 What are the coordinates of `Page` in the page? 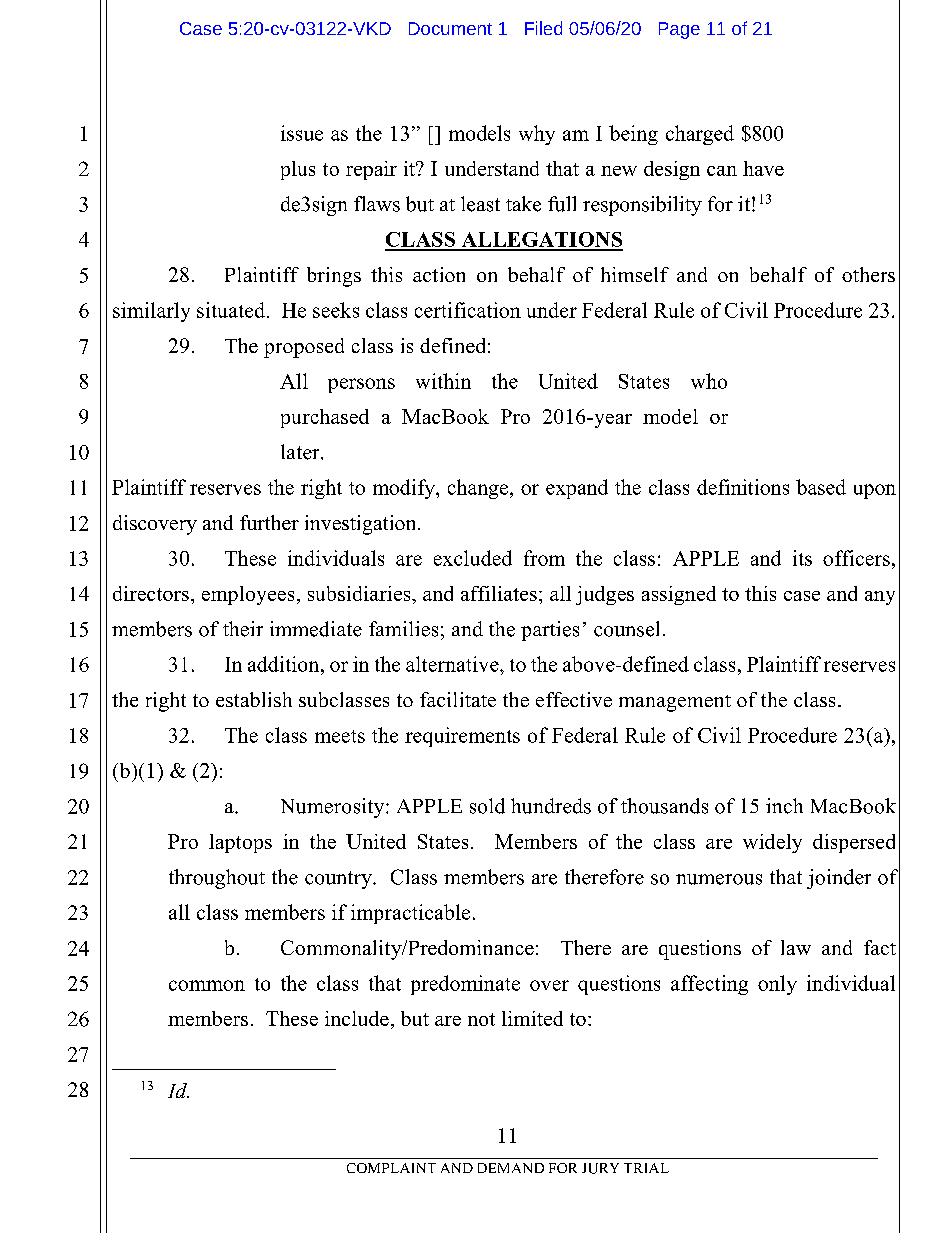 It's located at (679, 30).
